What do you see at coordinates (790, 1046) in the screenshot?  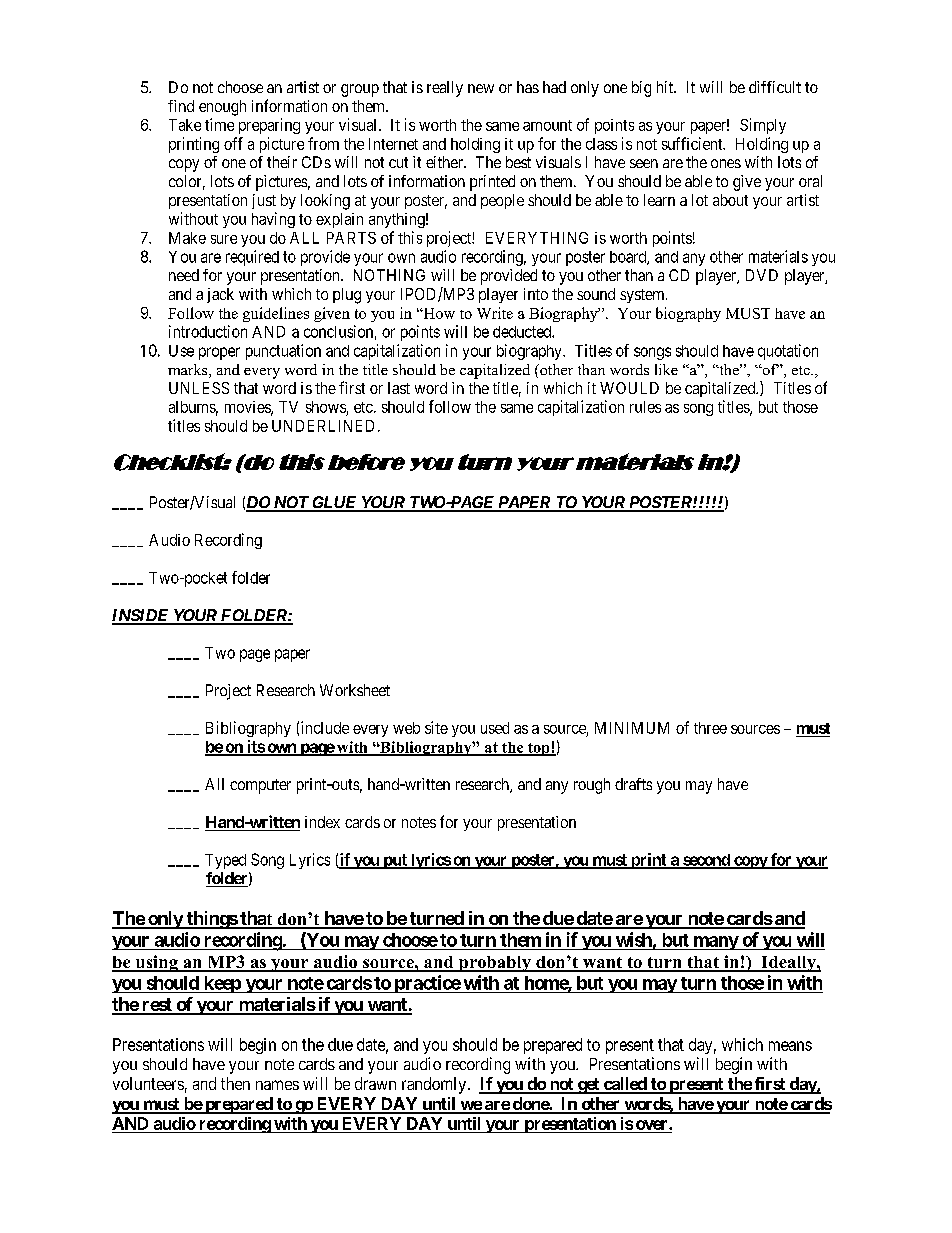 I see `means` at bounding box center [790, 1046].
